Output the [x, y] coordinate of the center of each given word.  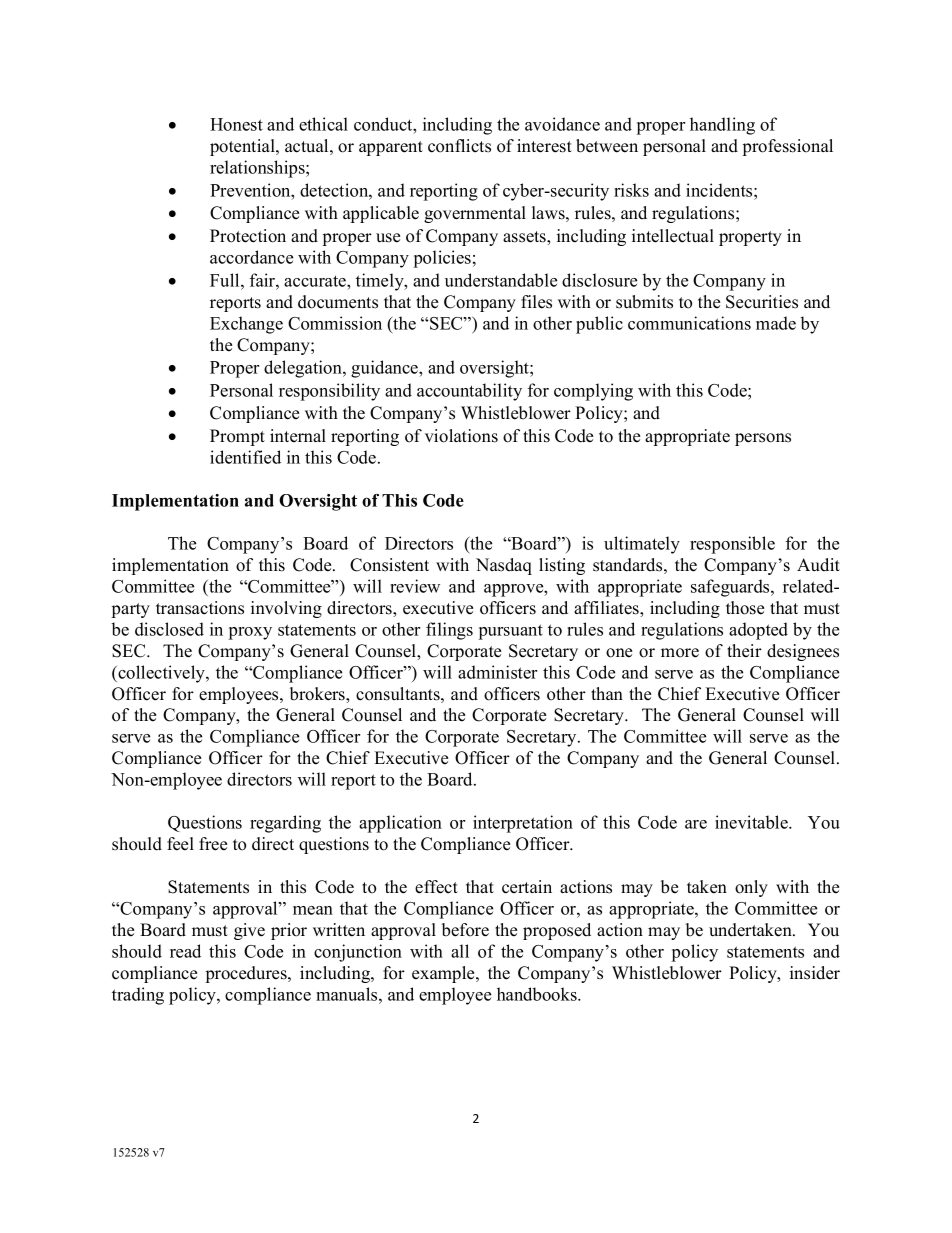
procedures [247, 974]
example [444, 974]
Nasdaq [504, 566]
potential [243, 147]
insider [815, 973]
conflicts [459, 146]
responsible [732, 545]
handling [722, 126]
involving [286, 609]
